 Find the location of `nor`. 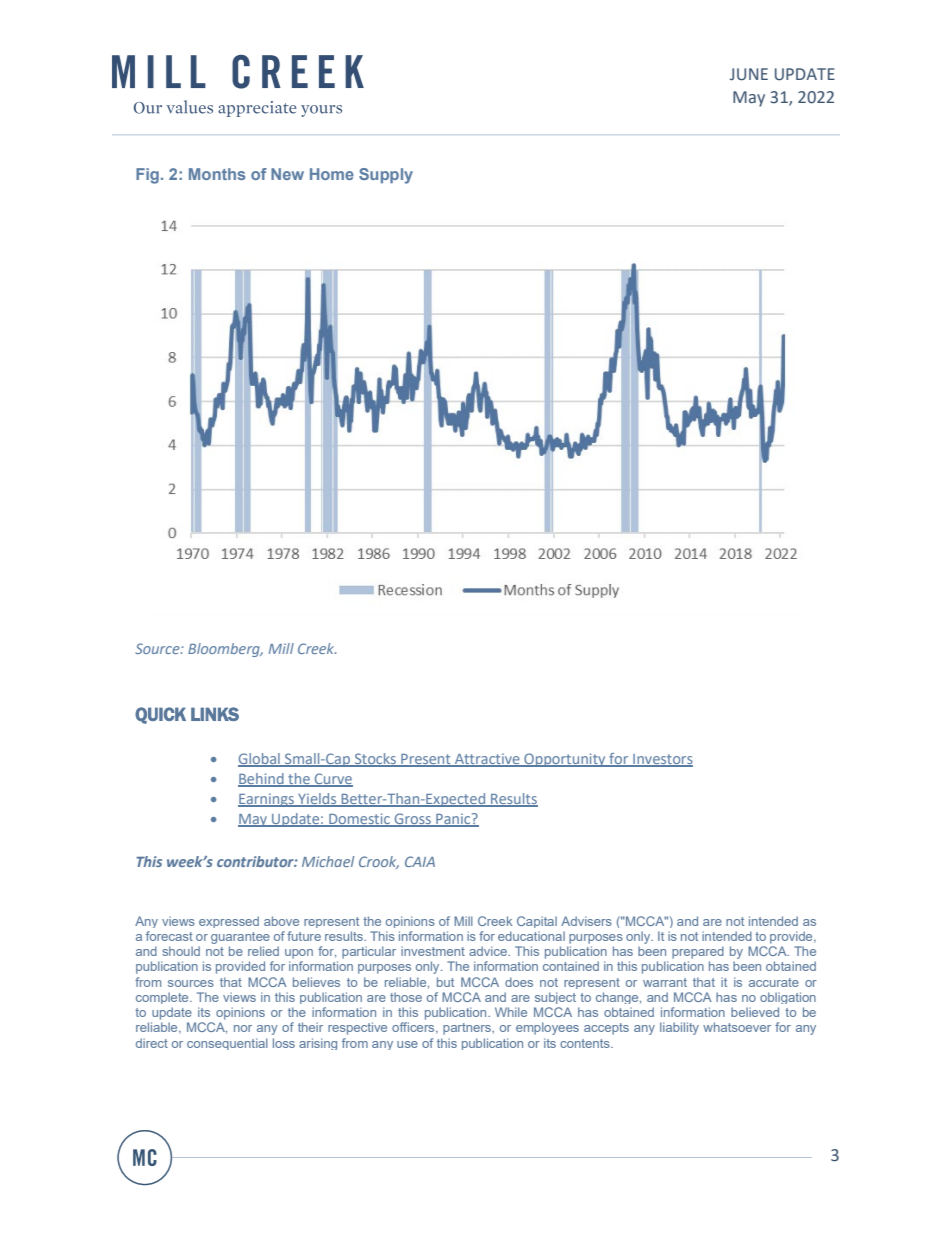

nor is located at coordinates (243, 1028).
